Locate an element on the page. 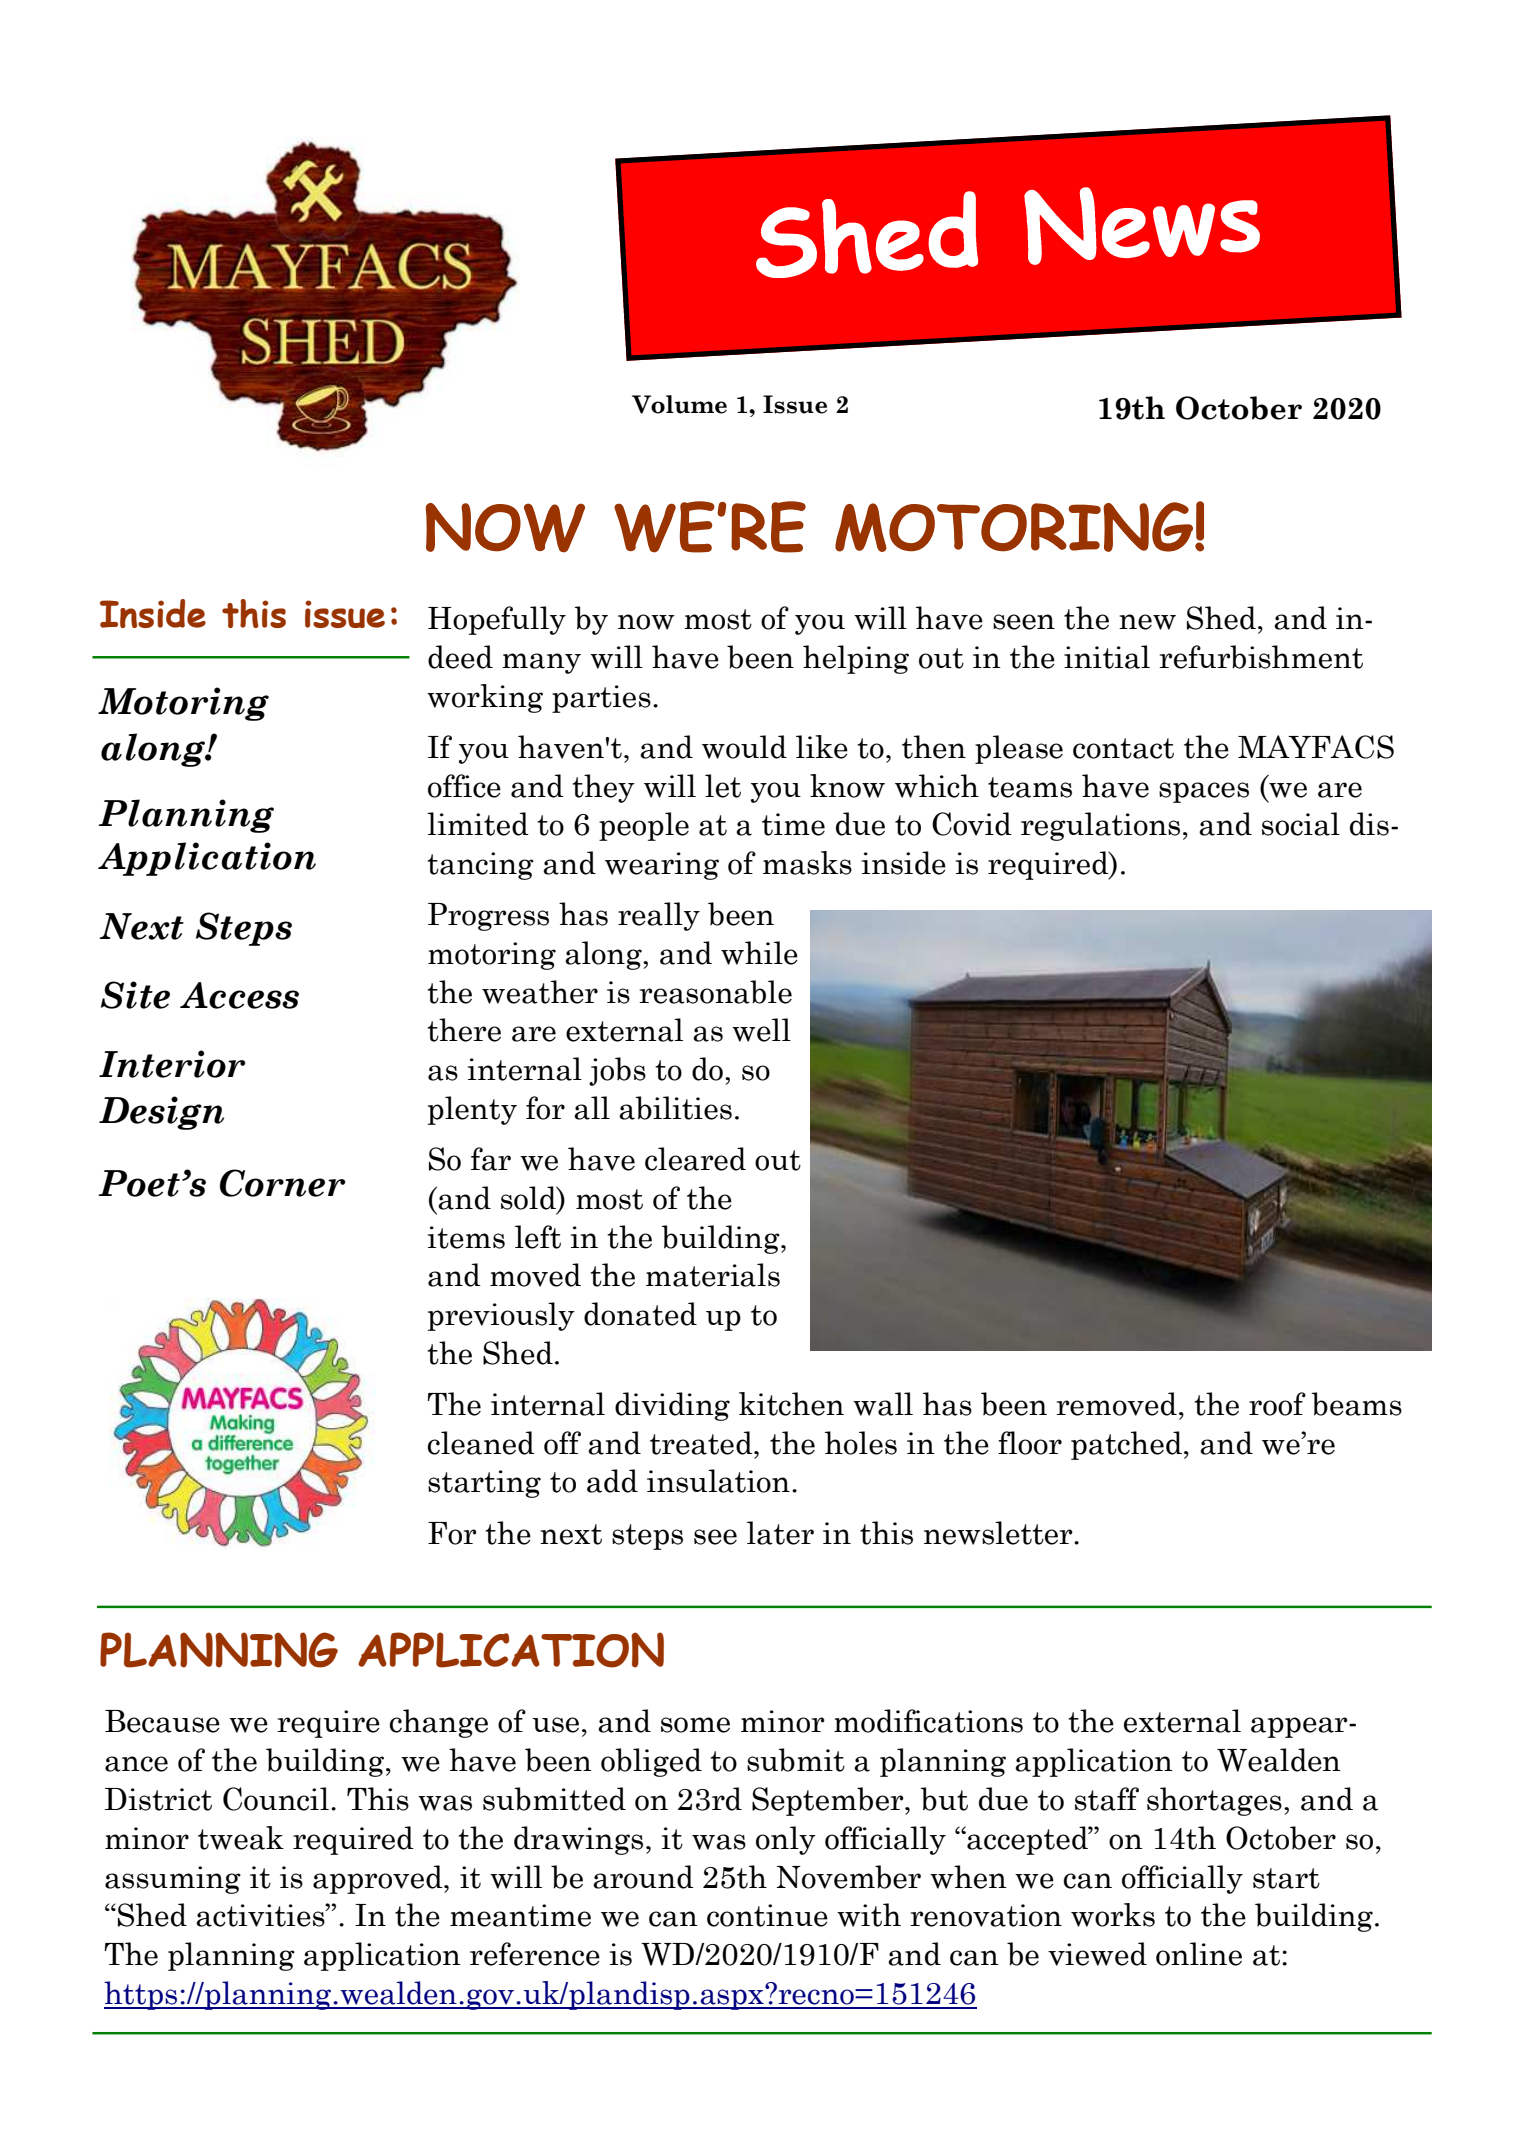  approved is located at coordinates (379, 1879).
